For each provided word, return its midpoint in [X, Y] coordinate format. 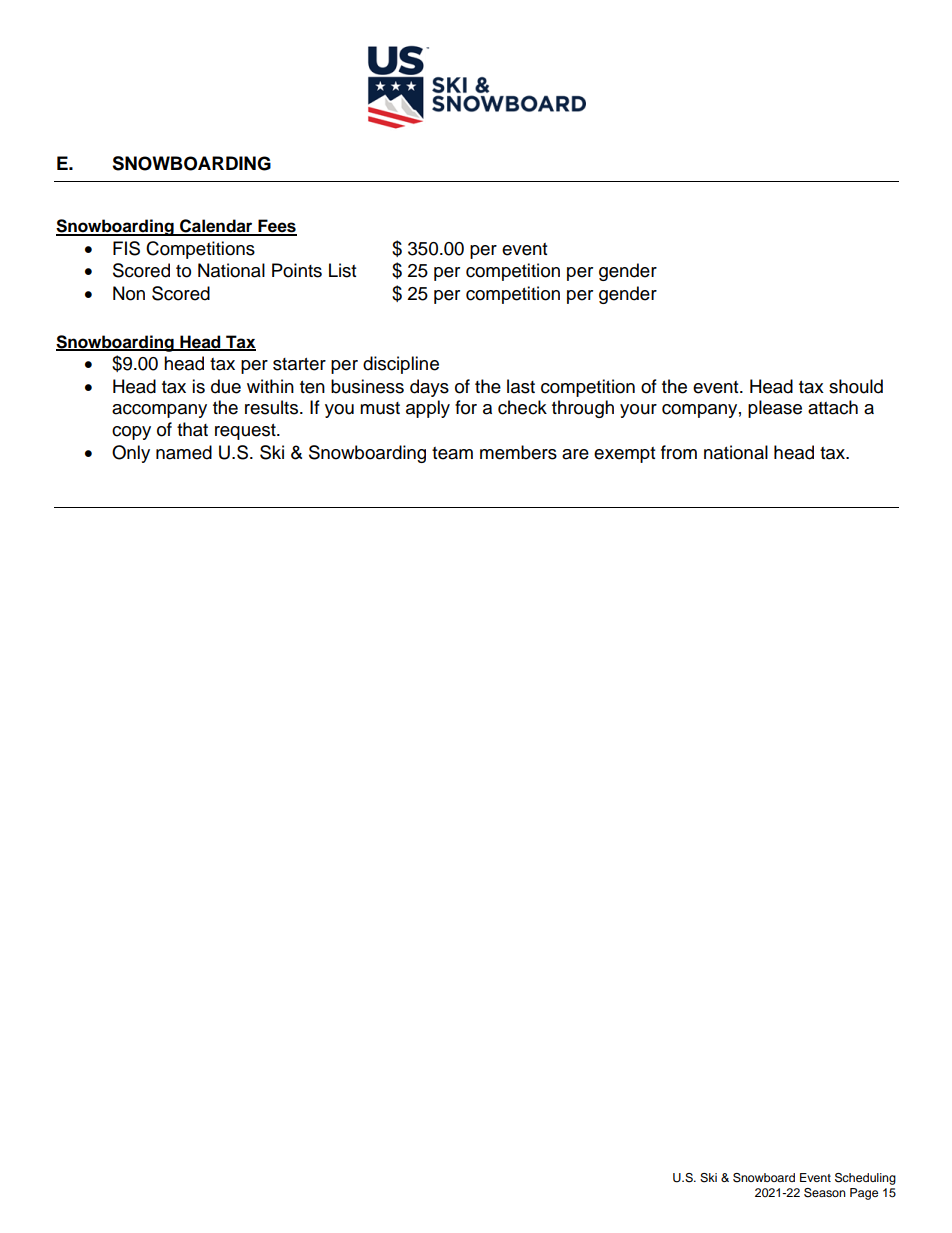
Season [825, 1193]
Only [131, 454]
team [452, 453]
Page [864, 1194]
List [342, 270]
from [679, 452]
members [518, 452]
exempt [624, 455]
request [246, 432]
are [575, 454]
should [856, 386]
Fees [276, 227]
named [184, 452]
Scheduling [865, 1179]
